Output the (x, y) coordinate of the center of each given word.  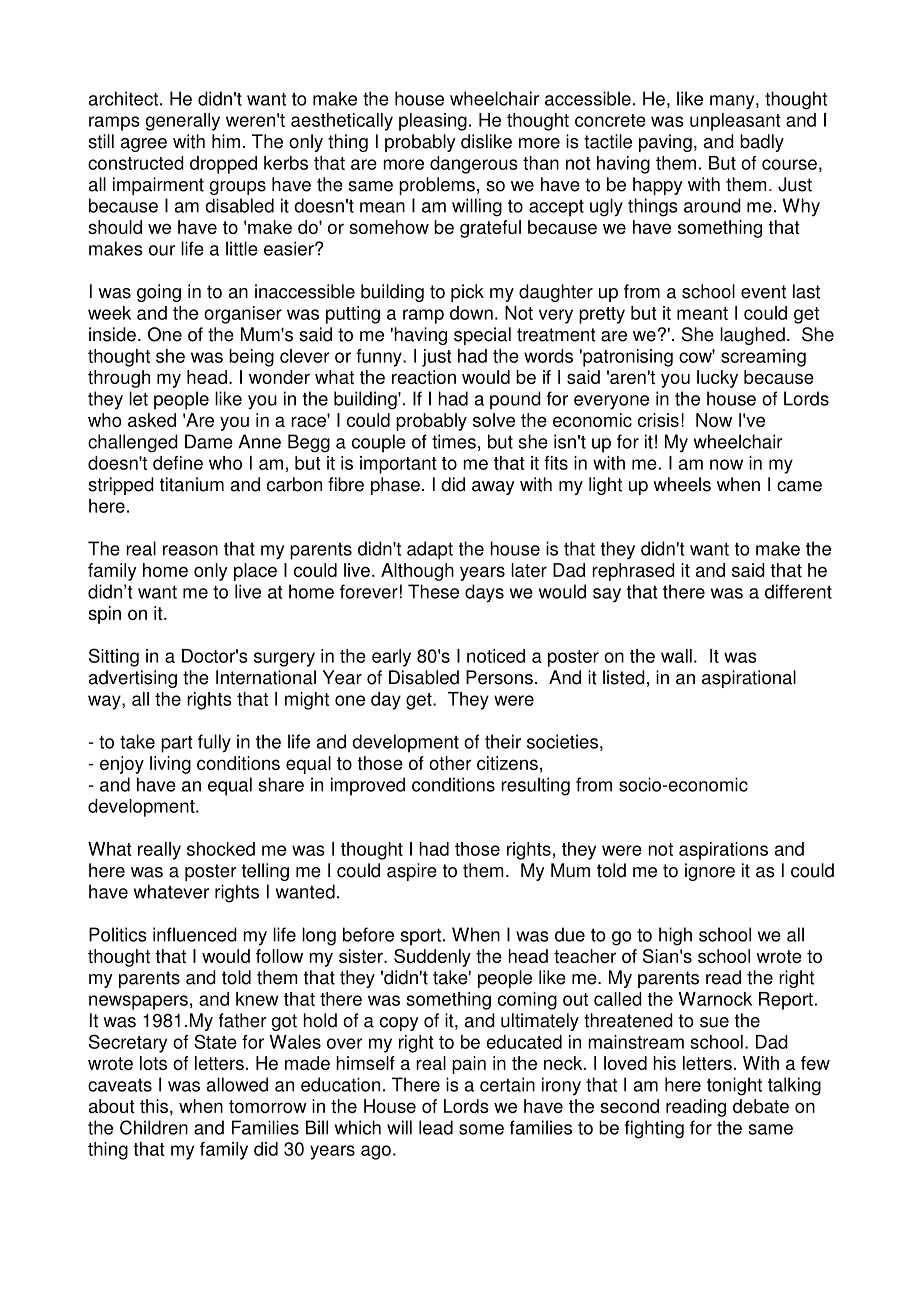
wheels (682, 484)
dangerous (474, 165)
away (493, 488)
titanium (192, 484)
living (170, 765)
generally (183, 122)
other (450, 763)
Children (154, 1127)
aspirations (723, 851)
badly (762, 143)
